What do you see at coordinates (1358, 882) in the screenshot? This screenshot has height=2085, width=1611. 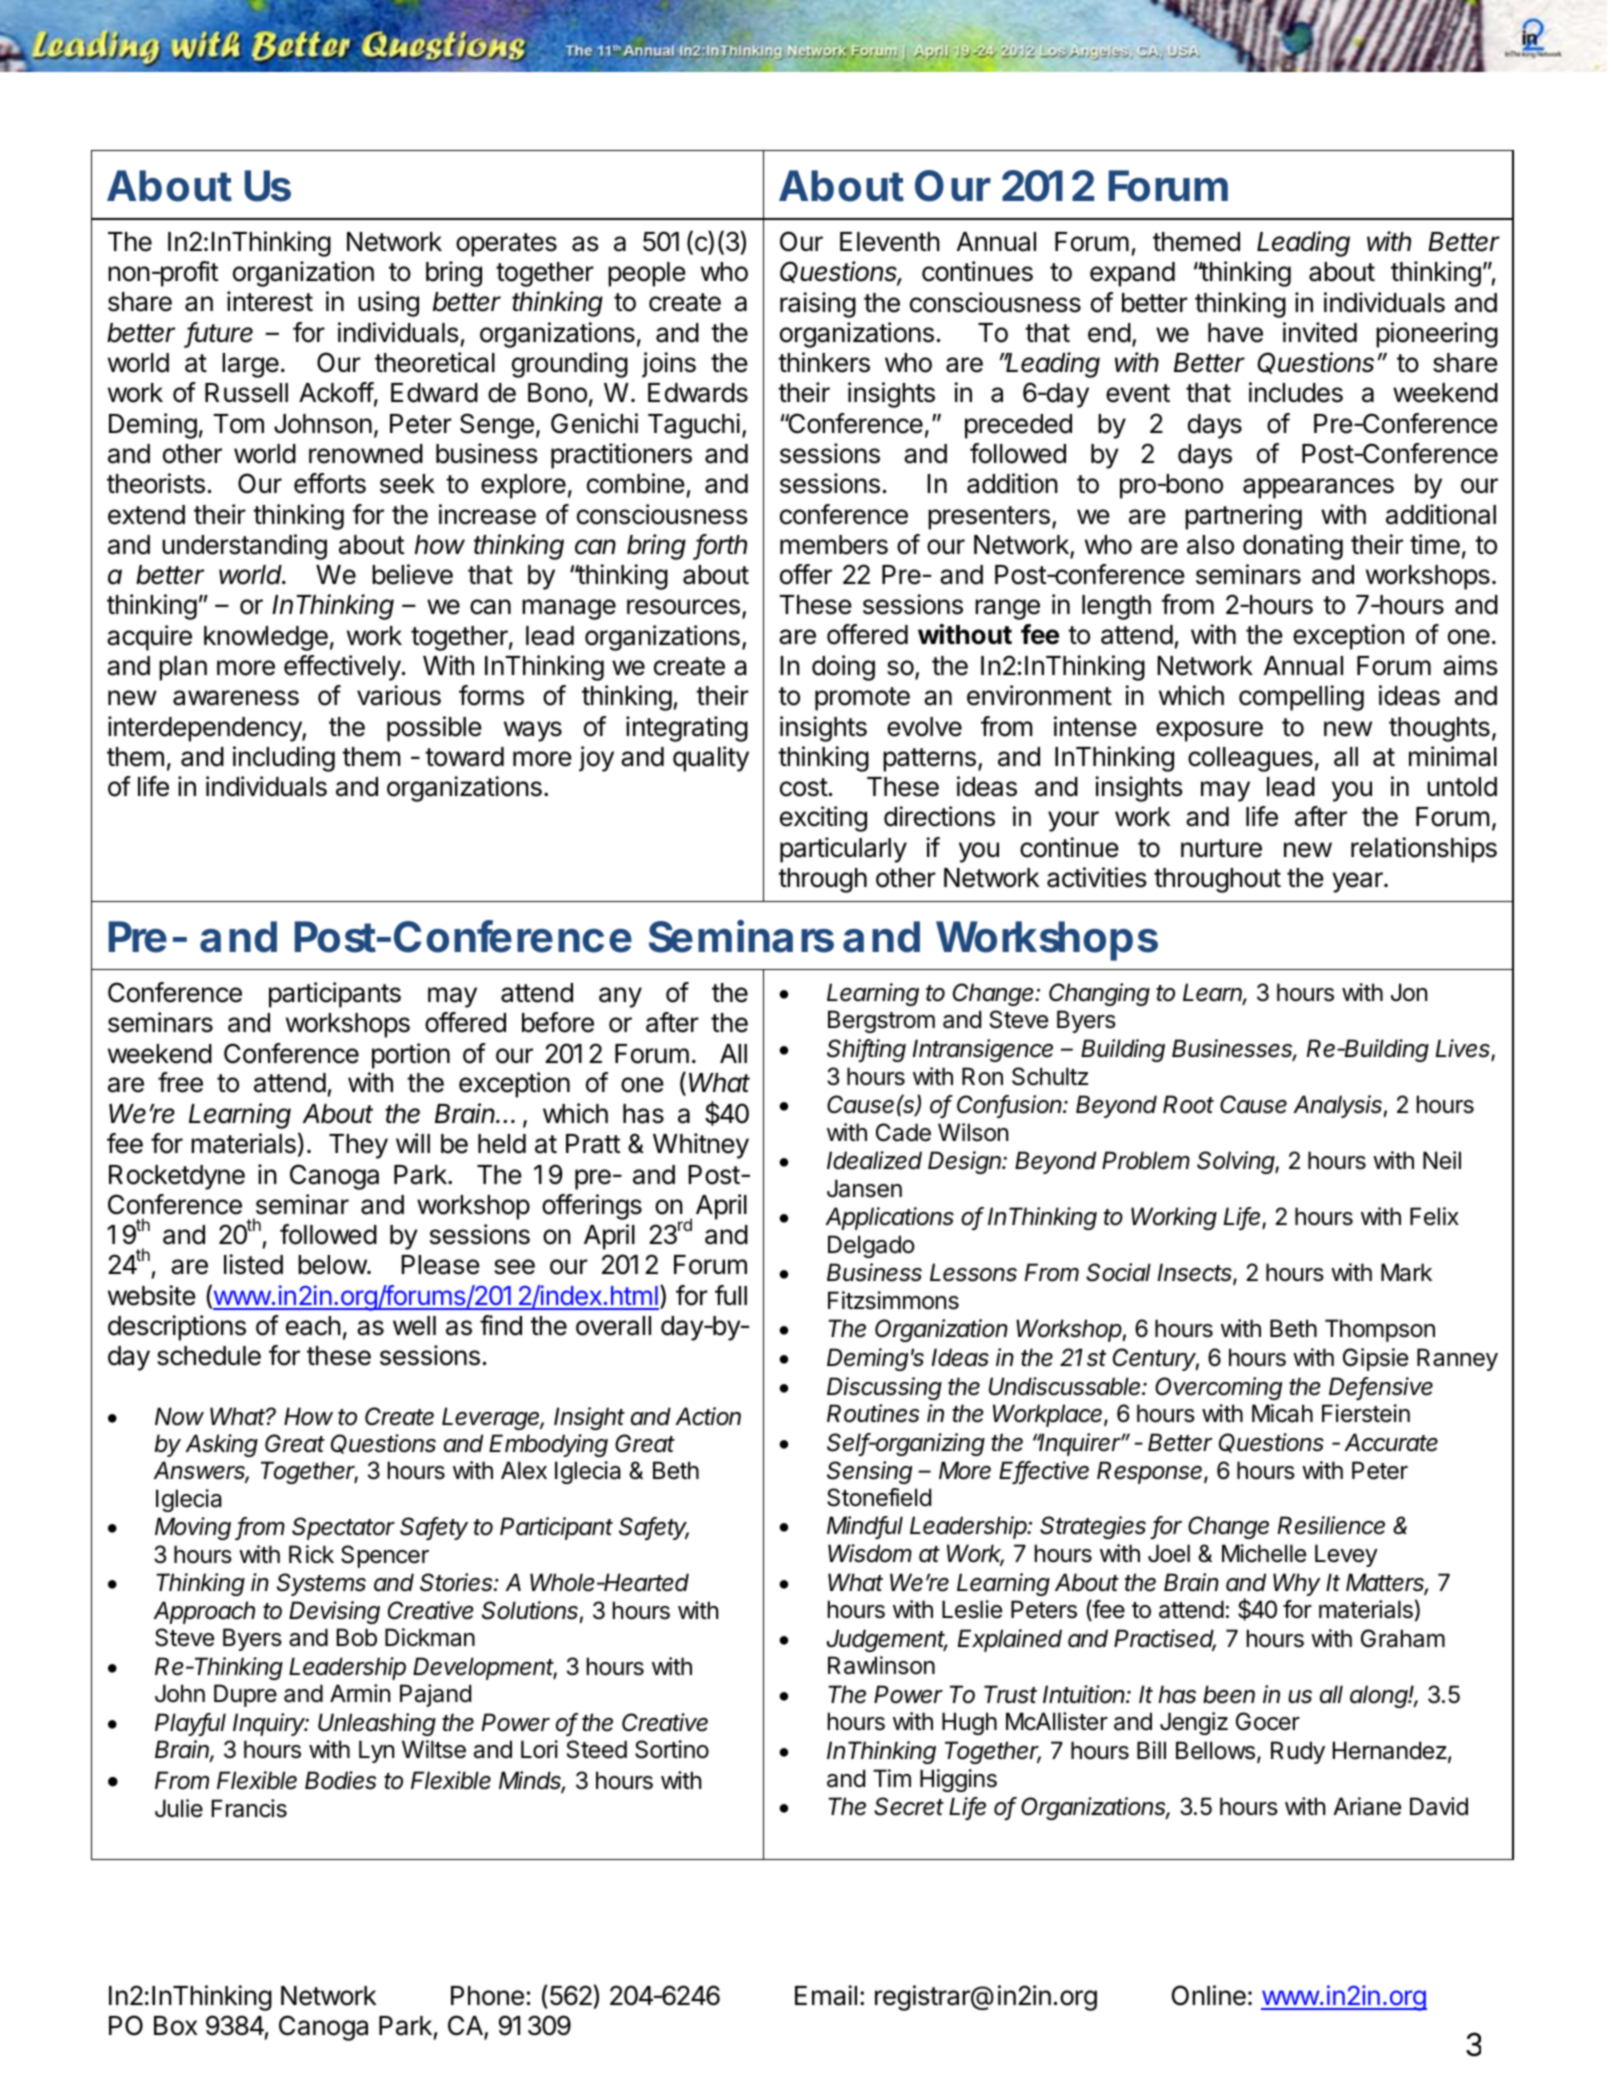 I see `year` at bounding box center [1358, 882].
